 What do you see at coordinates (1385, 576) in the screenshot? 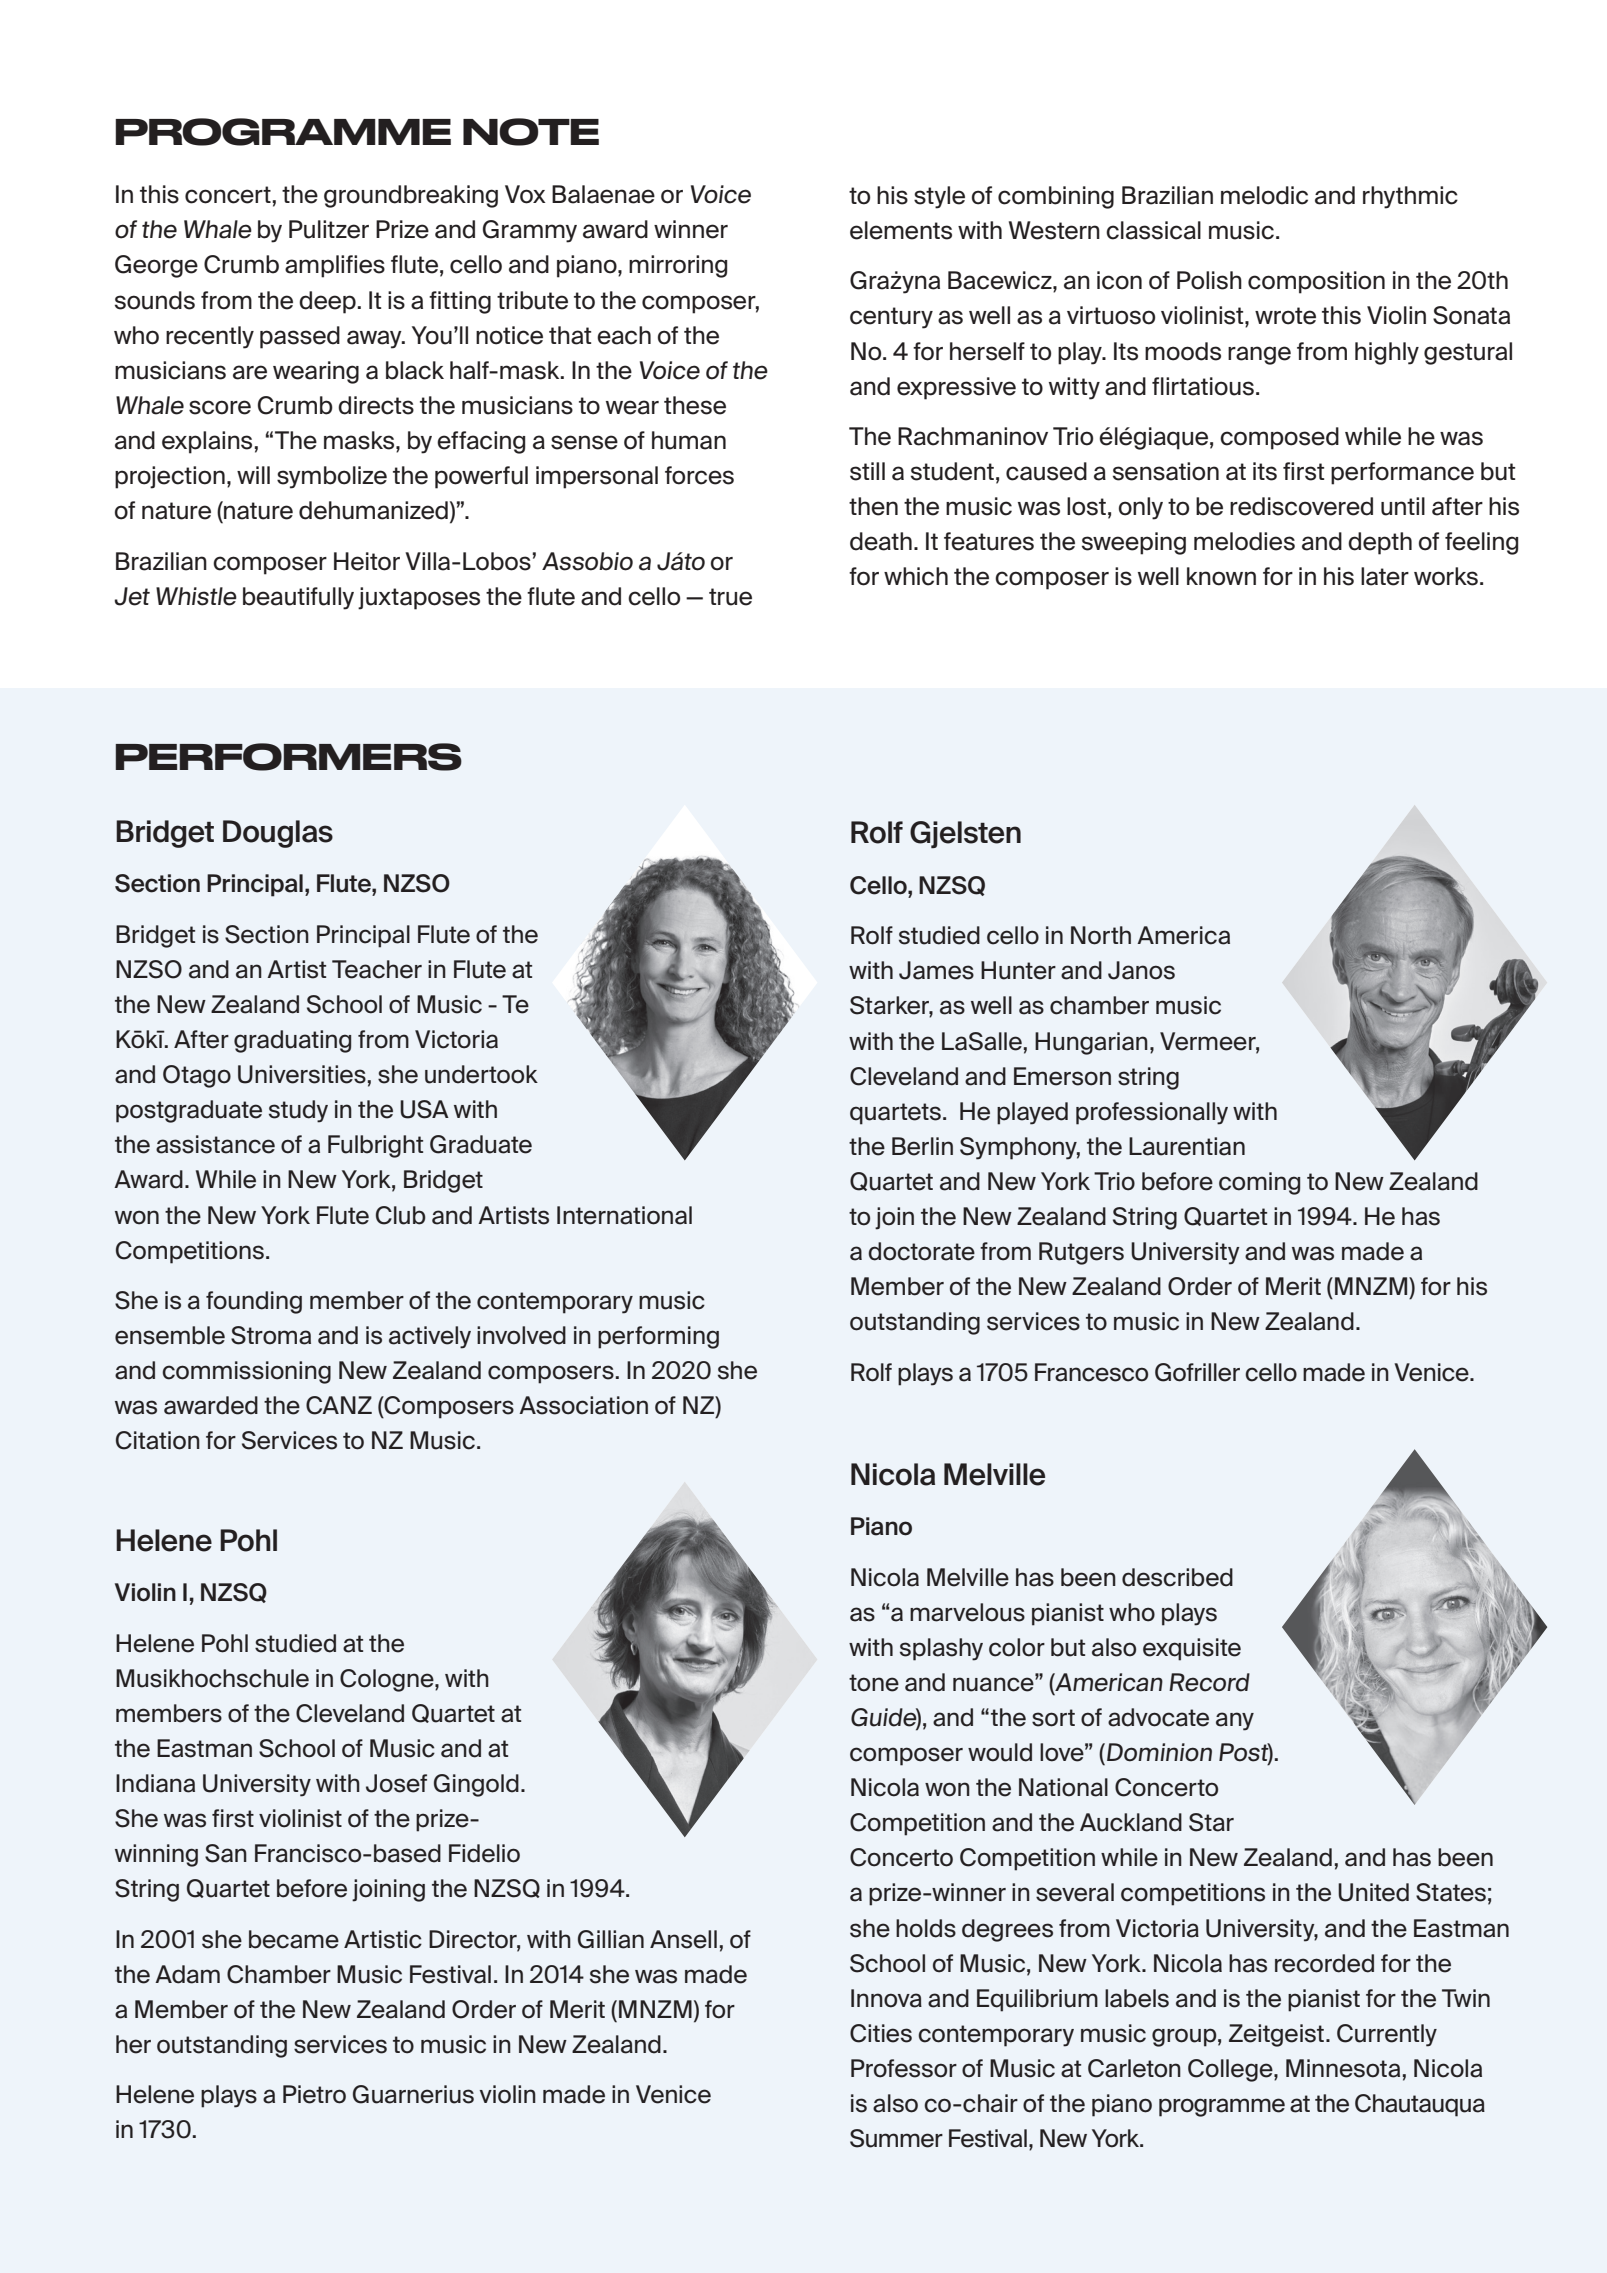
I see `later` at bounding box center [1385, 576].
